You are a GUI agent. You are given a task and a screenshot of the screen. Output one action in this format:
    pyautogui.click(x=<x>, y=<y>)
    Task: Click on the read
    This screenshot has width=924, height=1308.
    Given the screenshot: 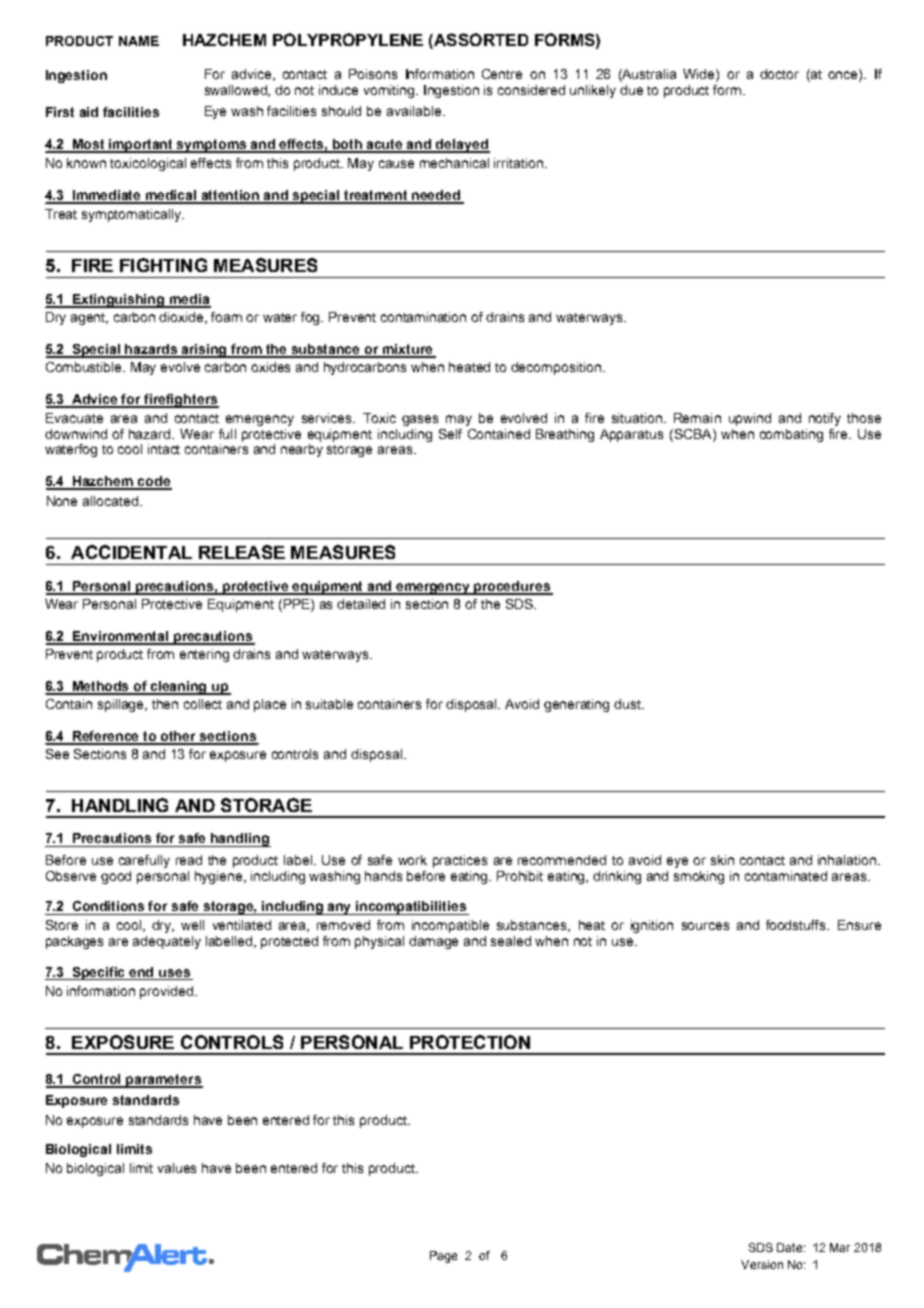 What is the action you would take?
    pyautogui.click(x=189, y=860)
